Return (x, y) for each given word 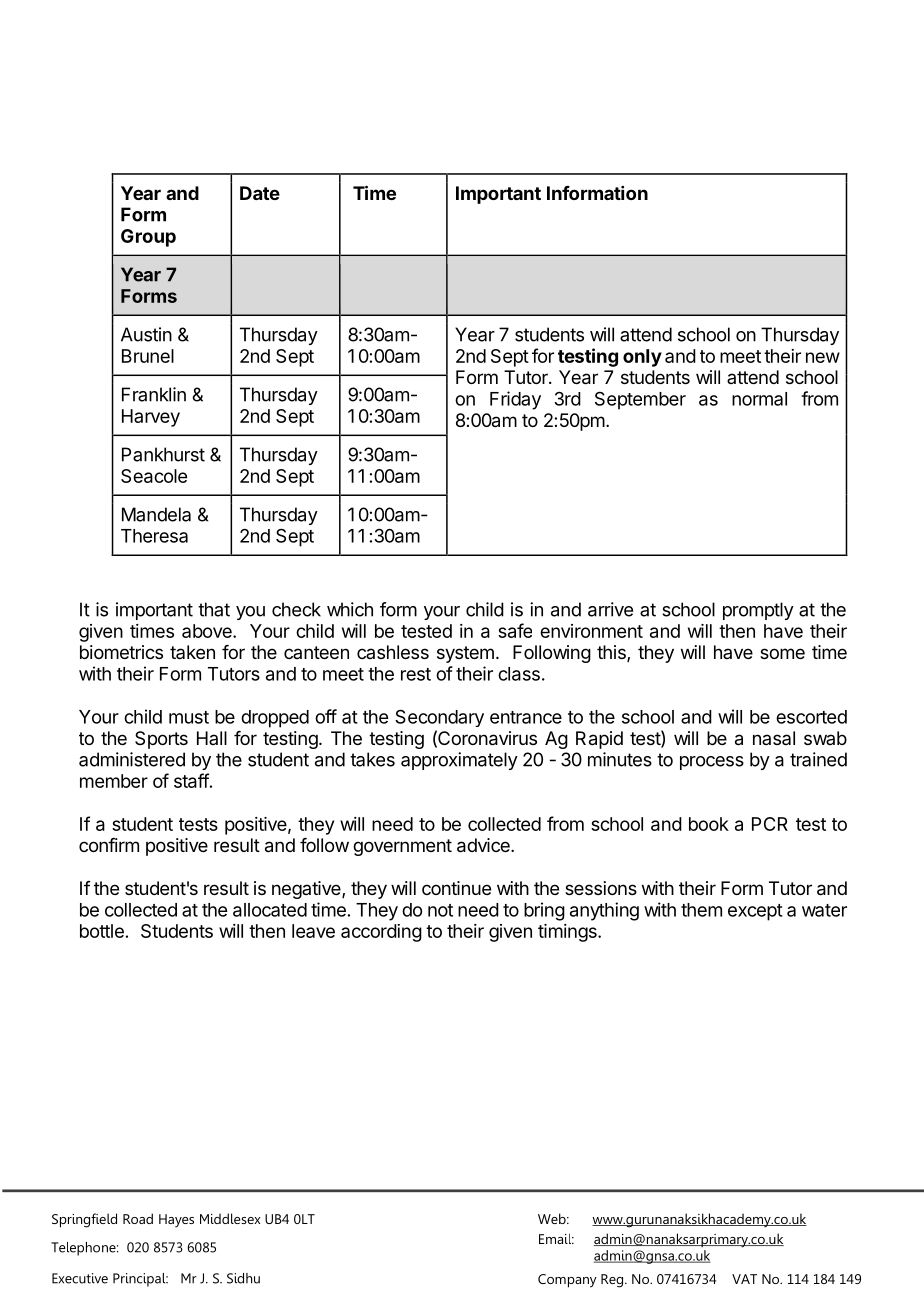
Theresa (154, 536)
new (823, 357)
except (755, 912)
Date (260, 193)
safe (515, 630)
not (440, 910)
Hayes (176, 1221)
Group (148, 238)
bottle (102, 931)
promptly (758, 611)
